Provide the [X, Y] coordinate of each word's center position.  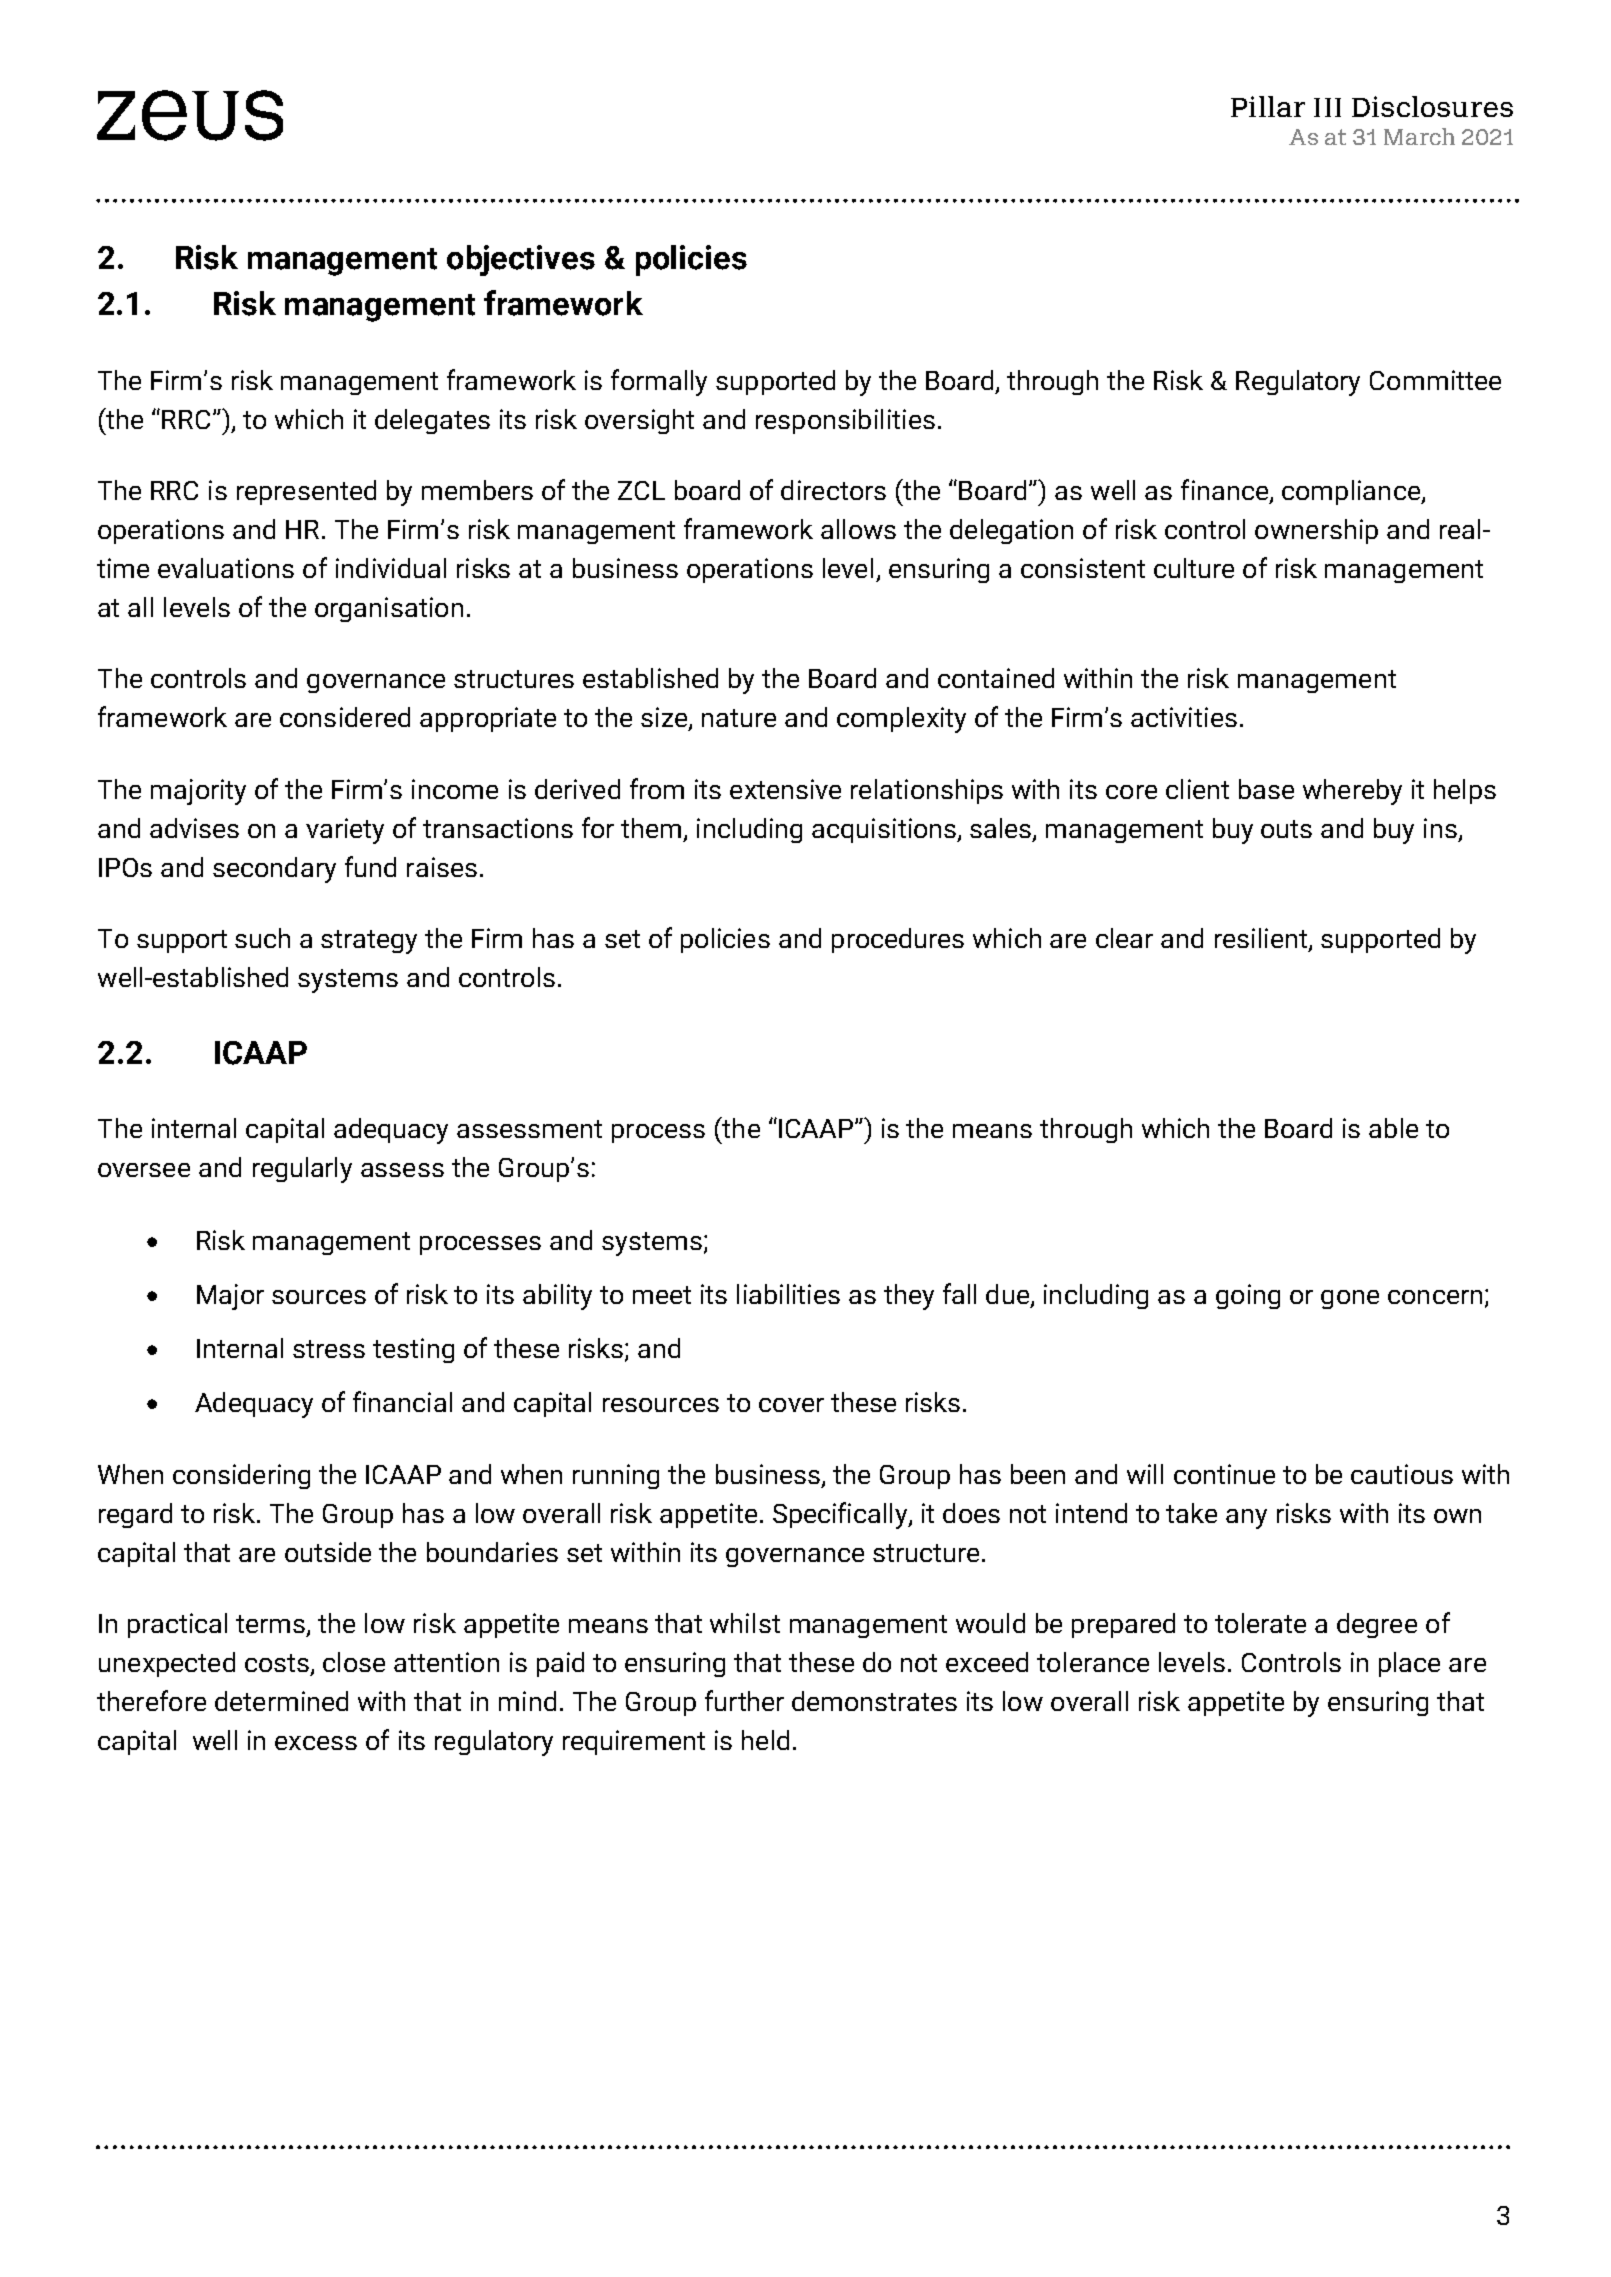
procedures [898, 940]
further [744, 1700]
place [1409, 1664]
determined [281, 1701]
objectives [521, 260]
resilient [1261, 938]
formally [659, 382]
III [1327, 107]
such [262, 938]
